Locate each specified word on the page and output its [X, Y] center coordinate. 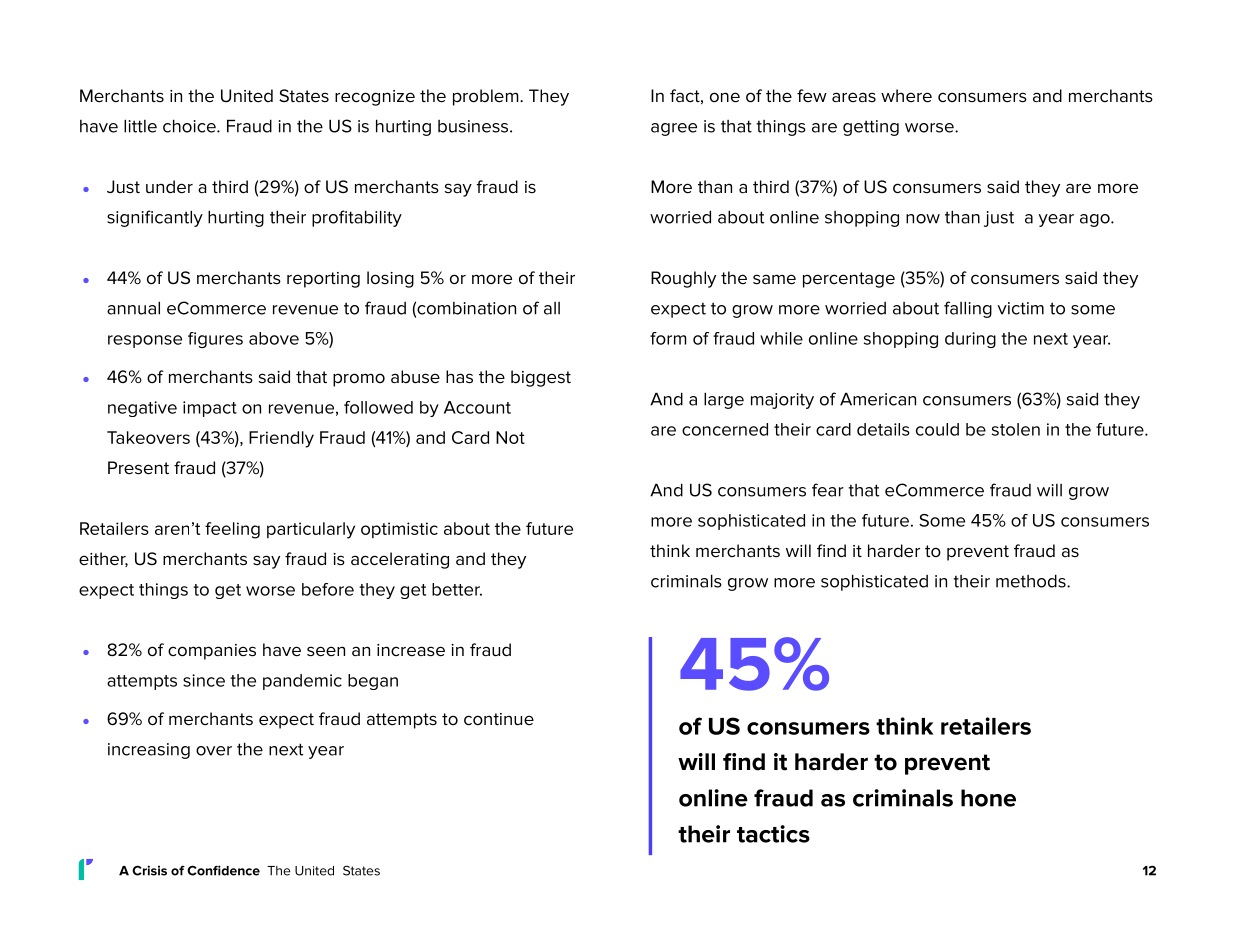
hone [988, 798]
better [457, 589]
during [970, 340]
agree [674, 129]
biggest [541, 378]
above [274, 338]
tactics [773, 834]
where [906, 96]
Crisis [149, 870]
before [328, 589]
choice [190, 126]
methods [1032, 581]
